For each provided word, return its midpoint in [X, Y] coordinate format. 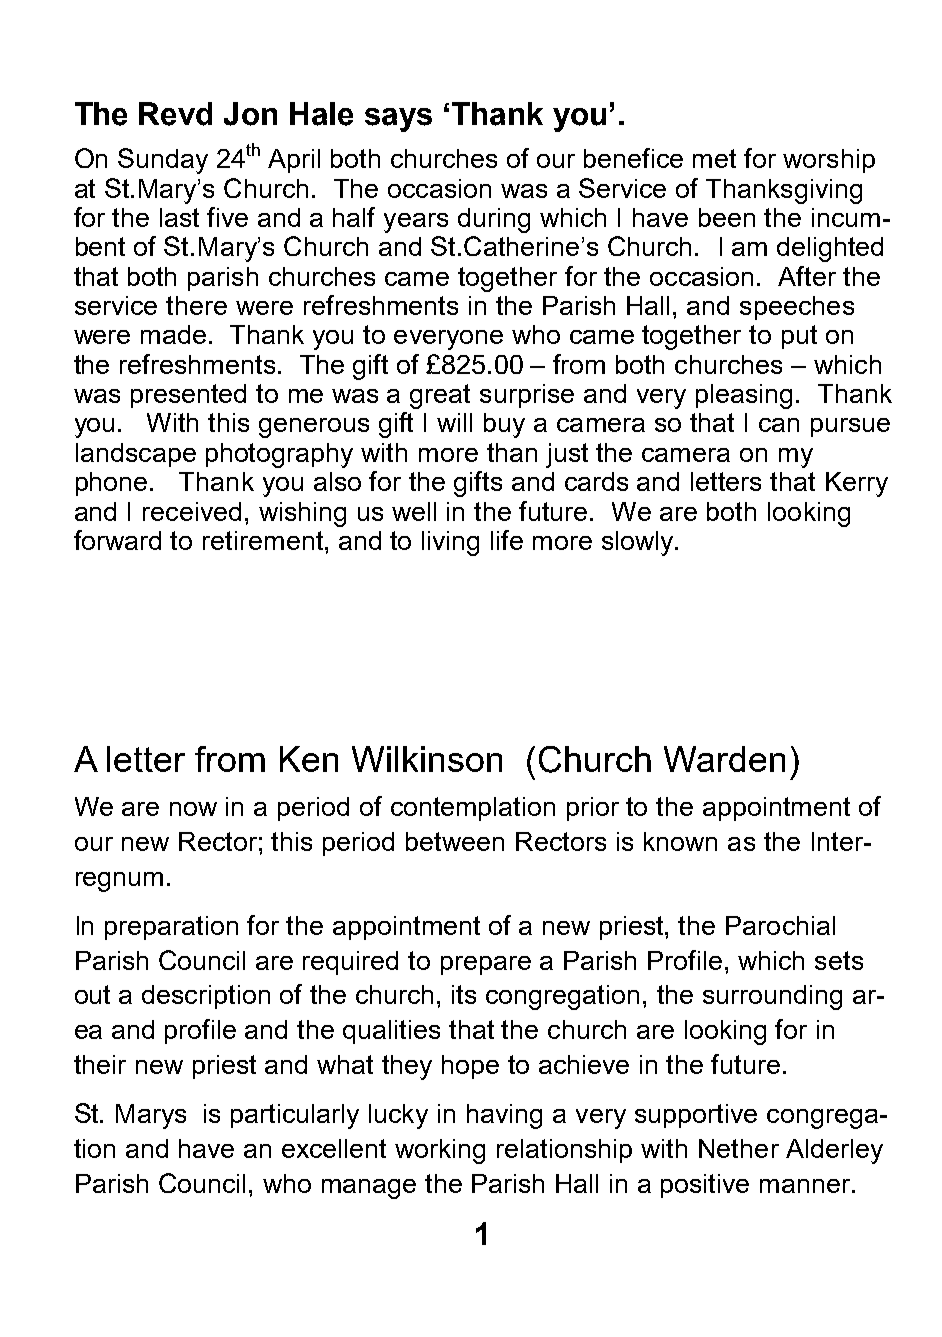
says [398, 120]
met [714, 158]
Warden [724, 759]
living [450, 543]
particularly [295, 1116]
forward [117, 540]
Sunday [163, 161]
